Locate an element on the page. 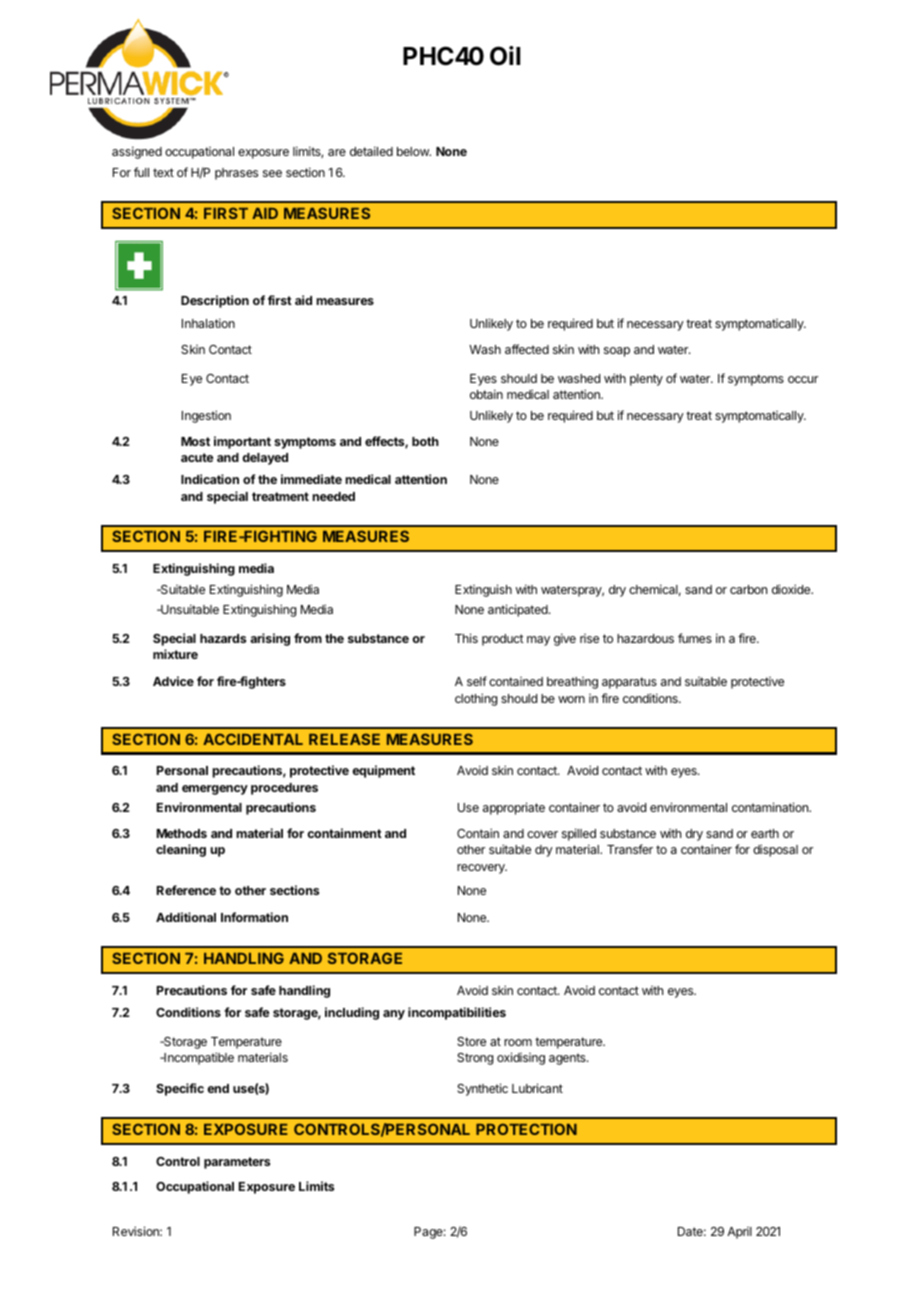 The image size is (924, 1308). phrases is located at coordinates (236, 174).
